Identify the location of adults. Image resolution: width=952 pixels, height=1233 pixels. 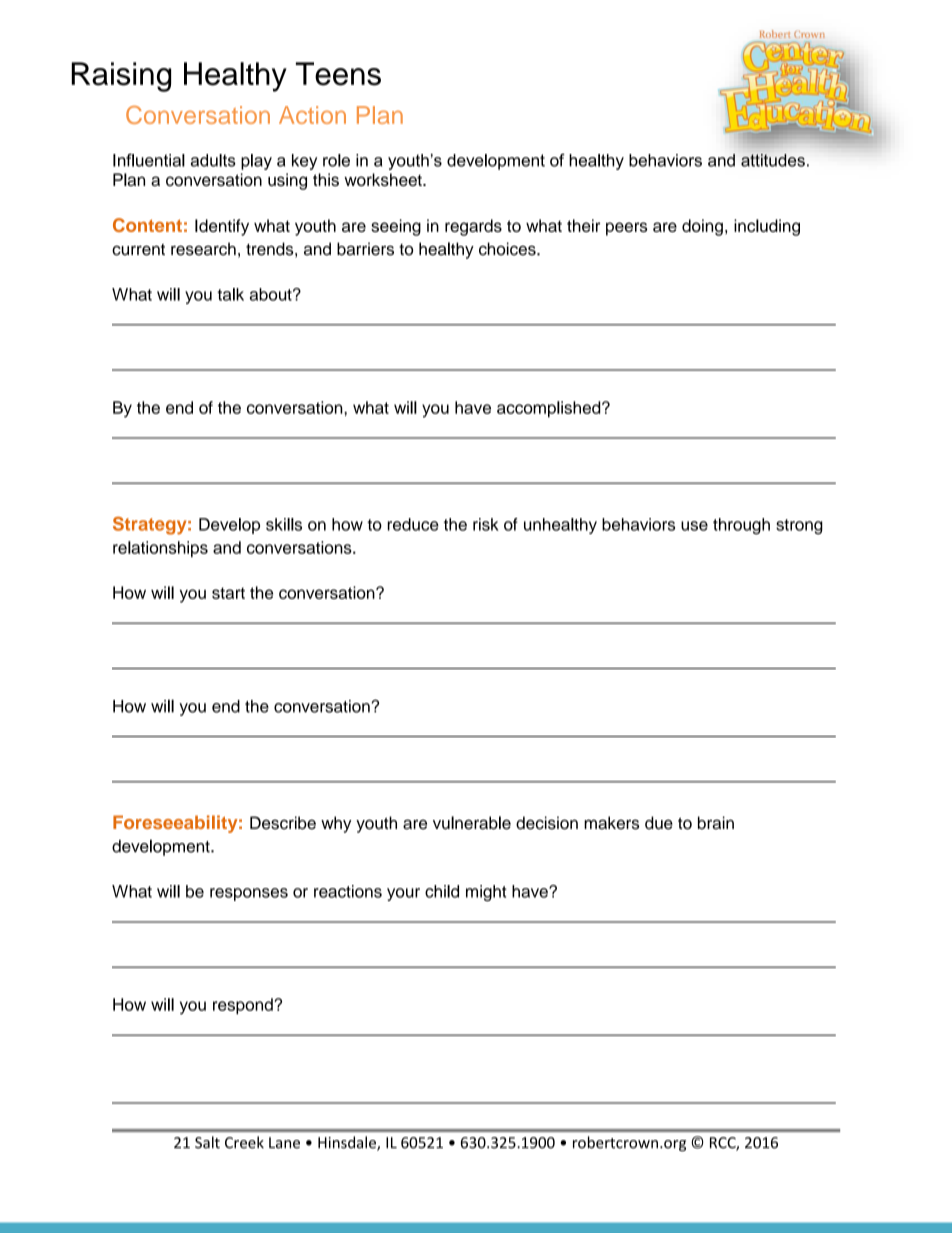
(213, 160).
